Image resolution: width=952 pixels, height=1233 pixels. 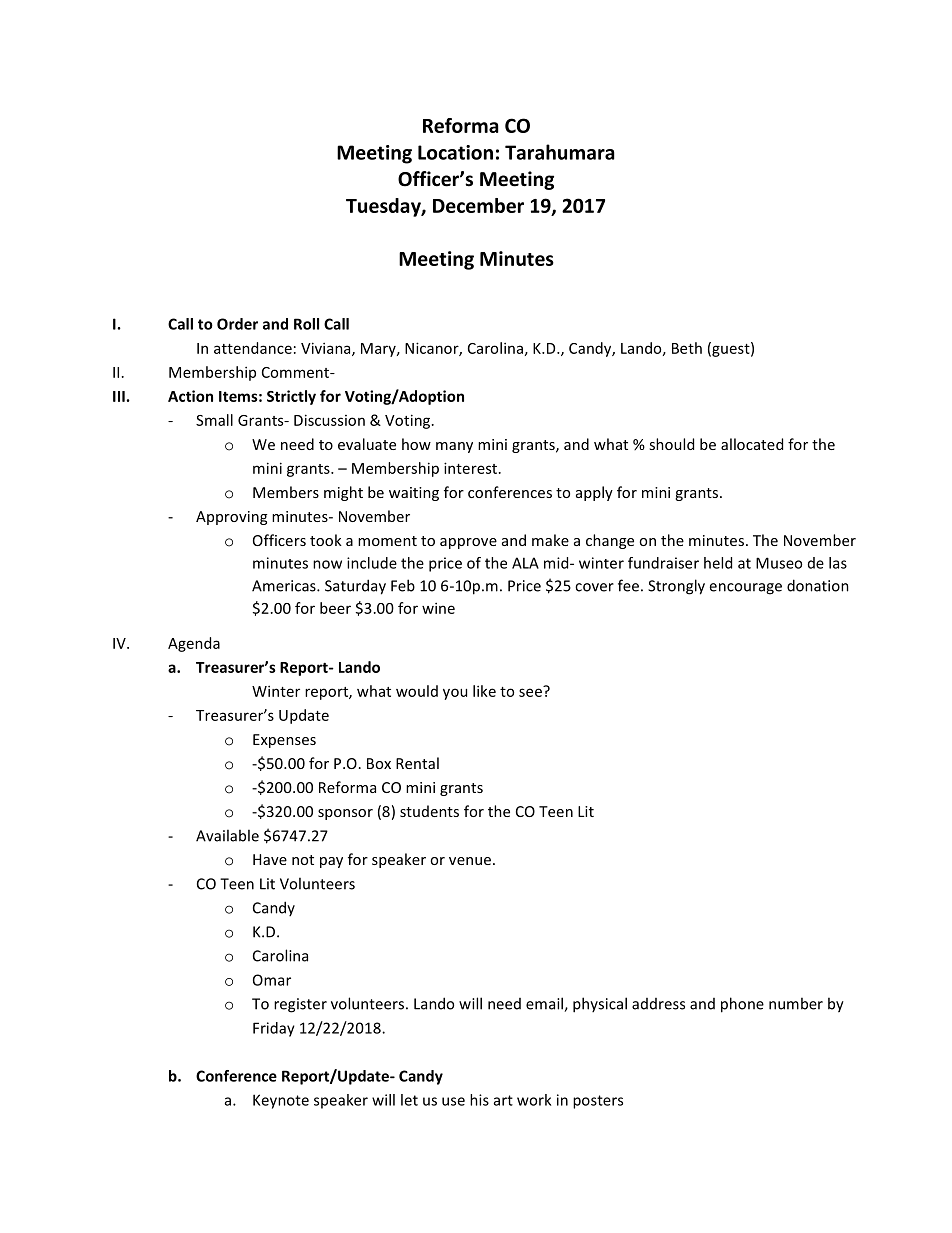 What do you see at coordinates (478, 205) in the page?
I see `December` at bounding box center [478, 205].
